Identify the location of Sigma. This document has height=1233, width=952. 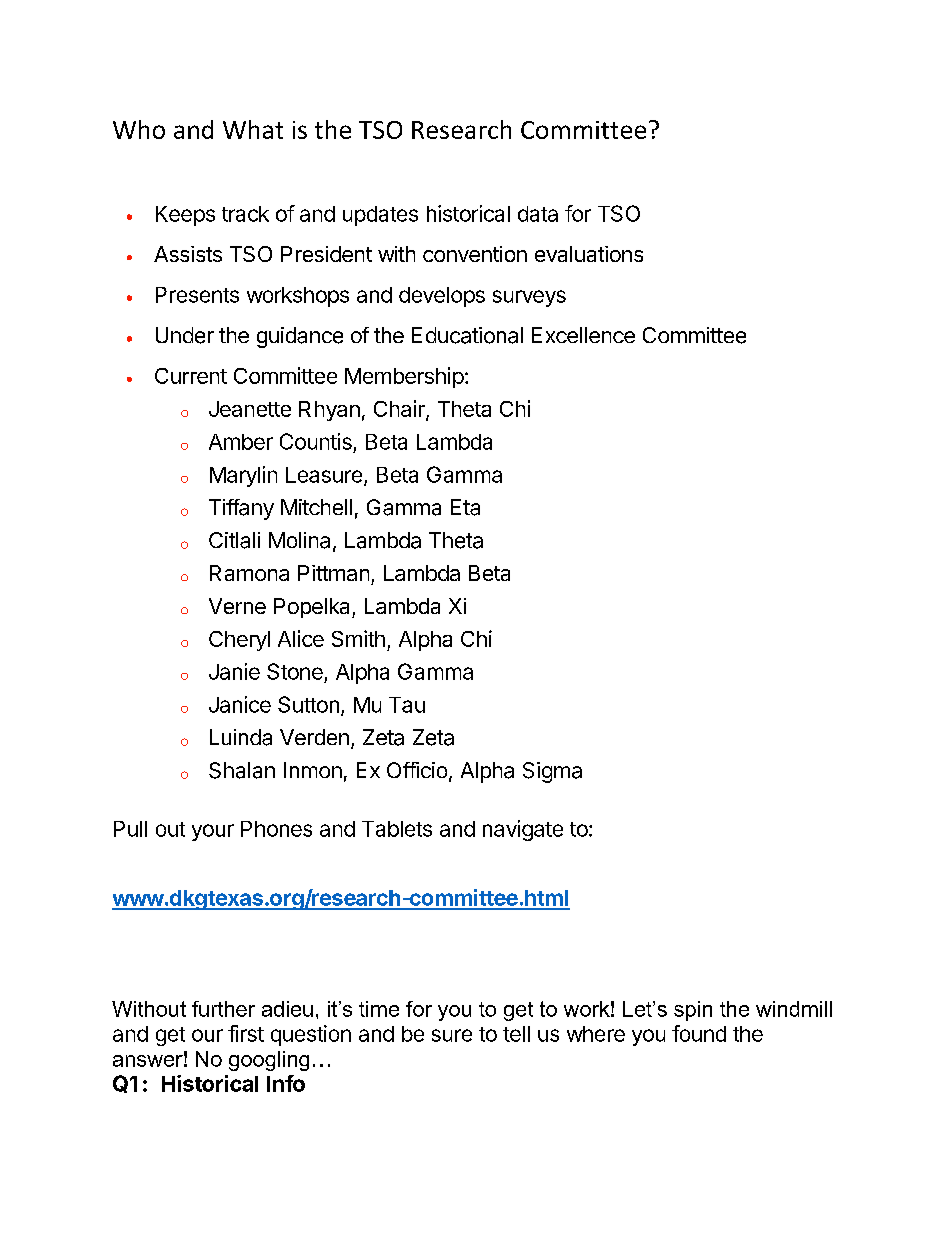
(552, 772).
